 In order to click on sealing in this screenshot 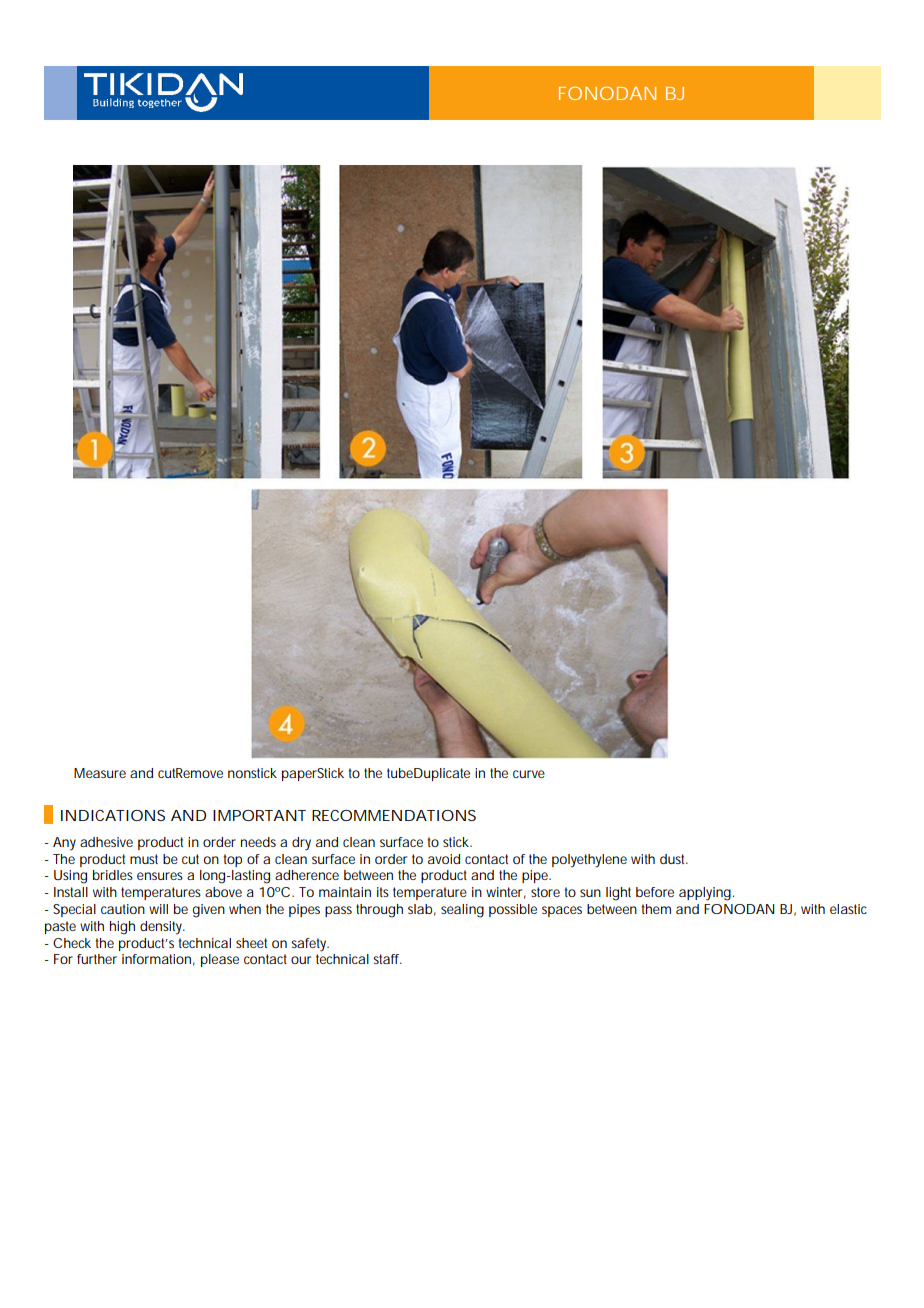, I will do `click(462, 911)`.
